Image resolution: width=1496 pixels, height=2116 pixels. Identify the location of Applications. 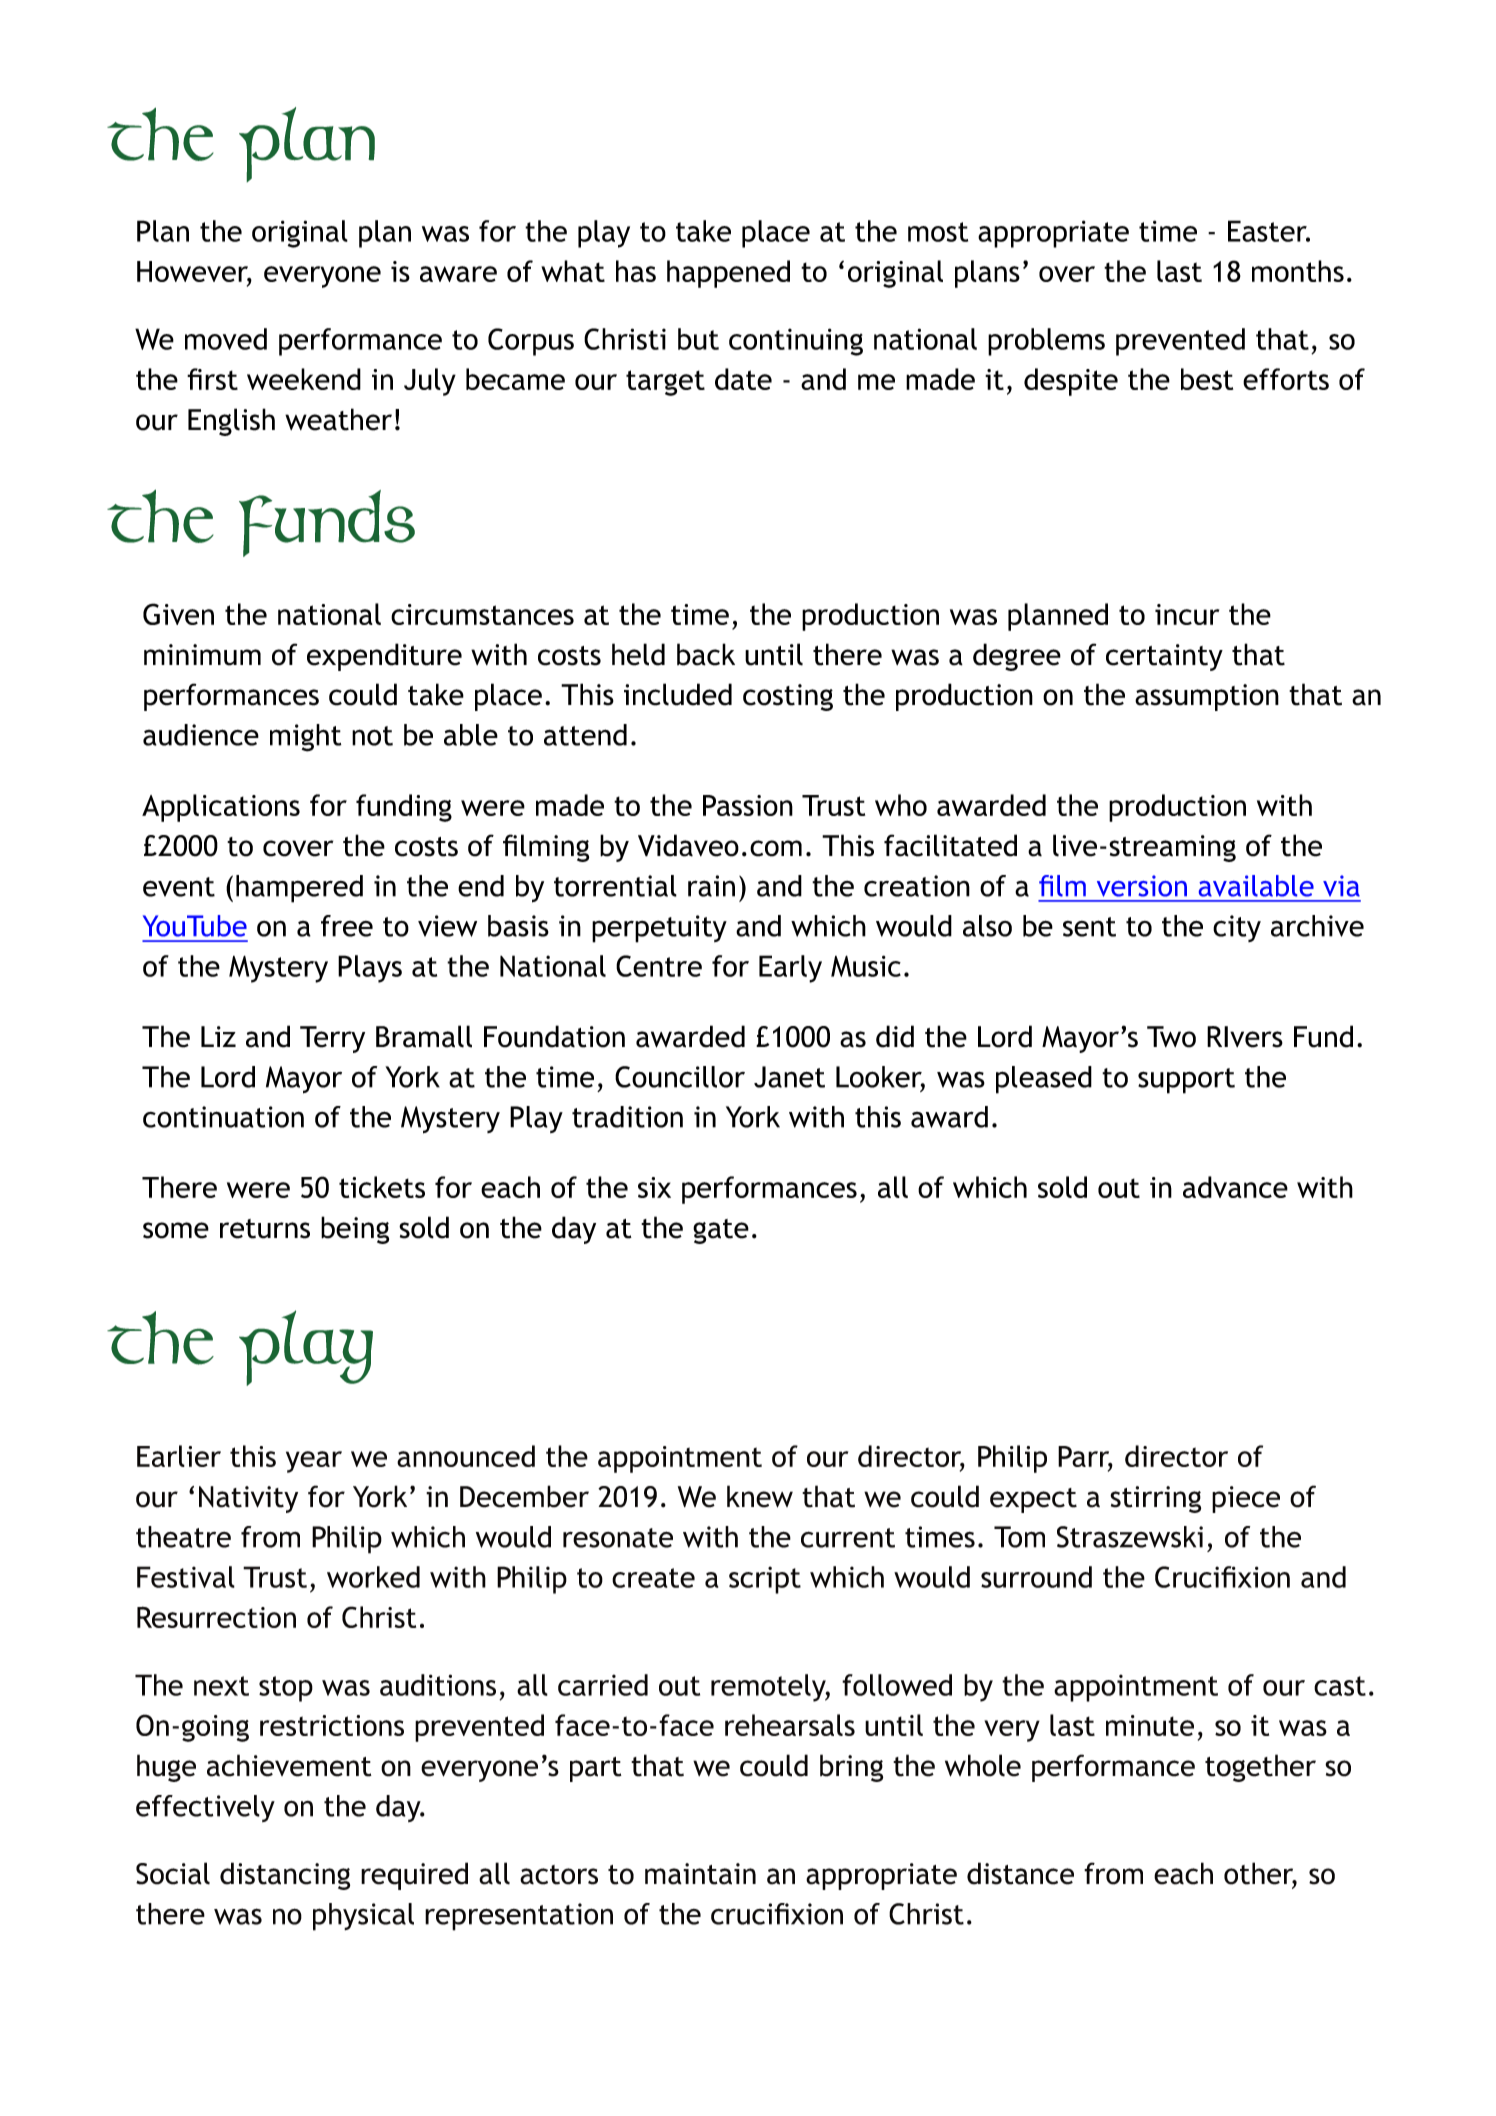
(221, 808).
